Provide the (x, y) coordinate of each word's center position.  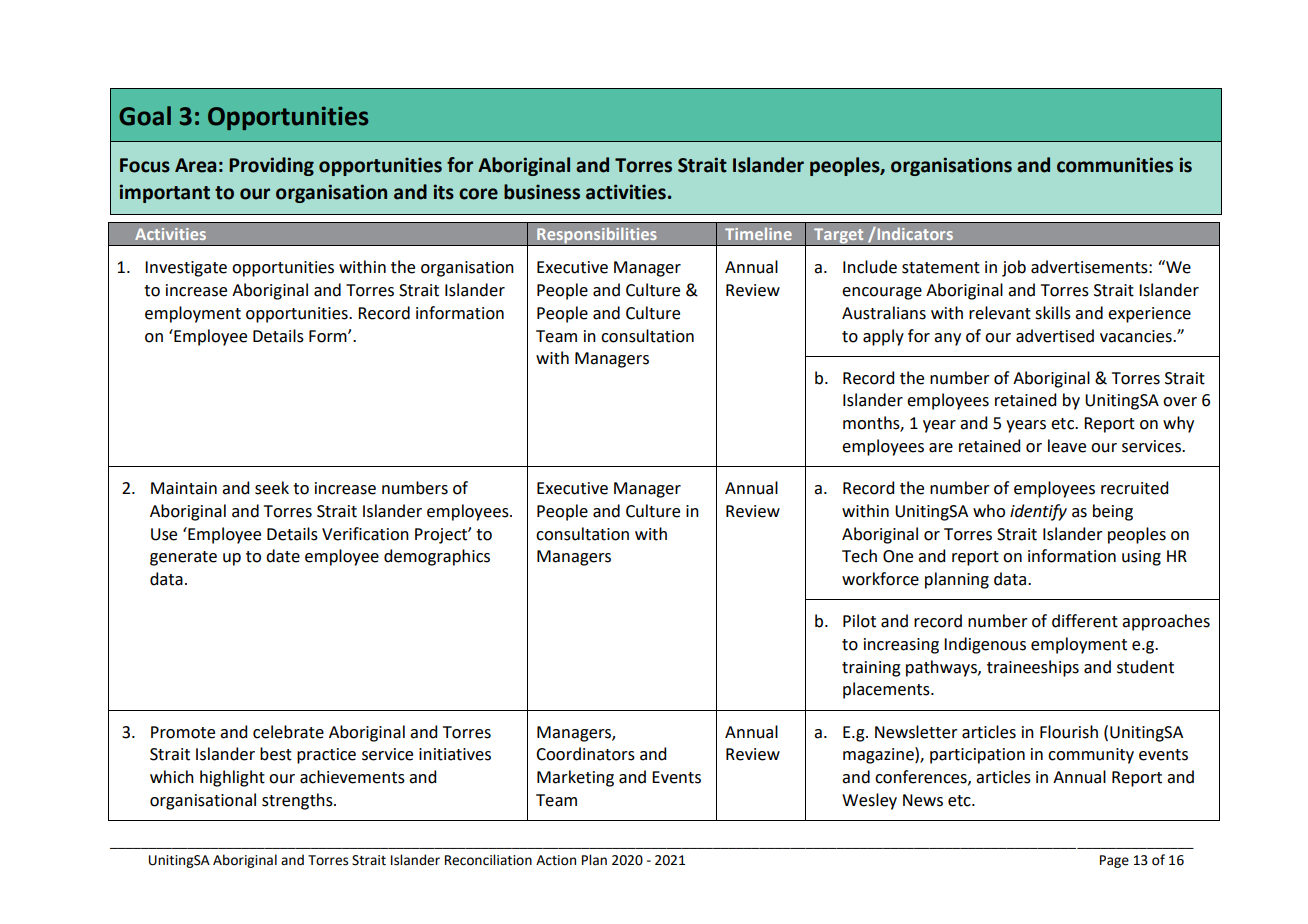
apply (883, 337)
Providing (271, 166)
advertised (1055, 336)
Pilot (859, 621)
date (283, 556)
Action (556, 860)
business (542, 192)
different (1085, 621)
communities (1115, 165)
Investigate (186, 269)
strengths (298, 801)
